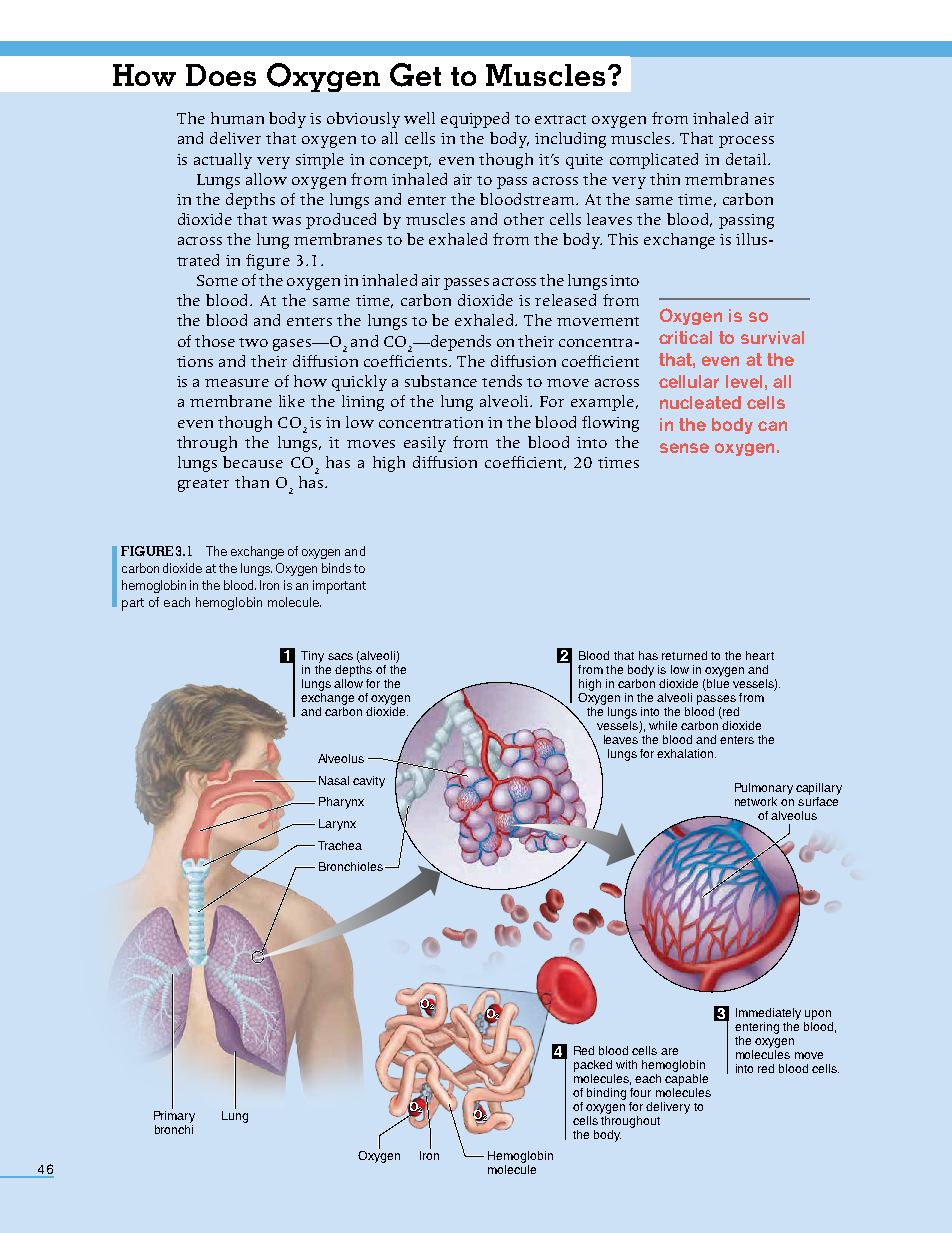  I want to click on process, so click(746, 142).
